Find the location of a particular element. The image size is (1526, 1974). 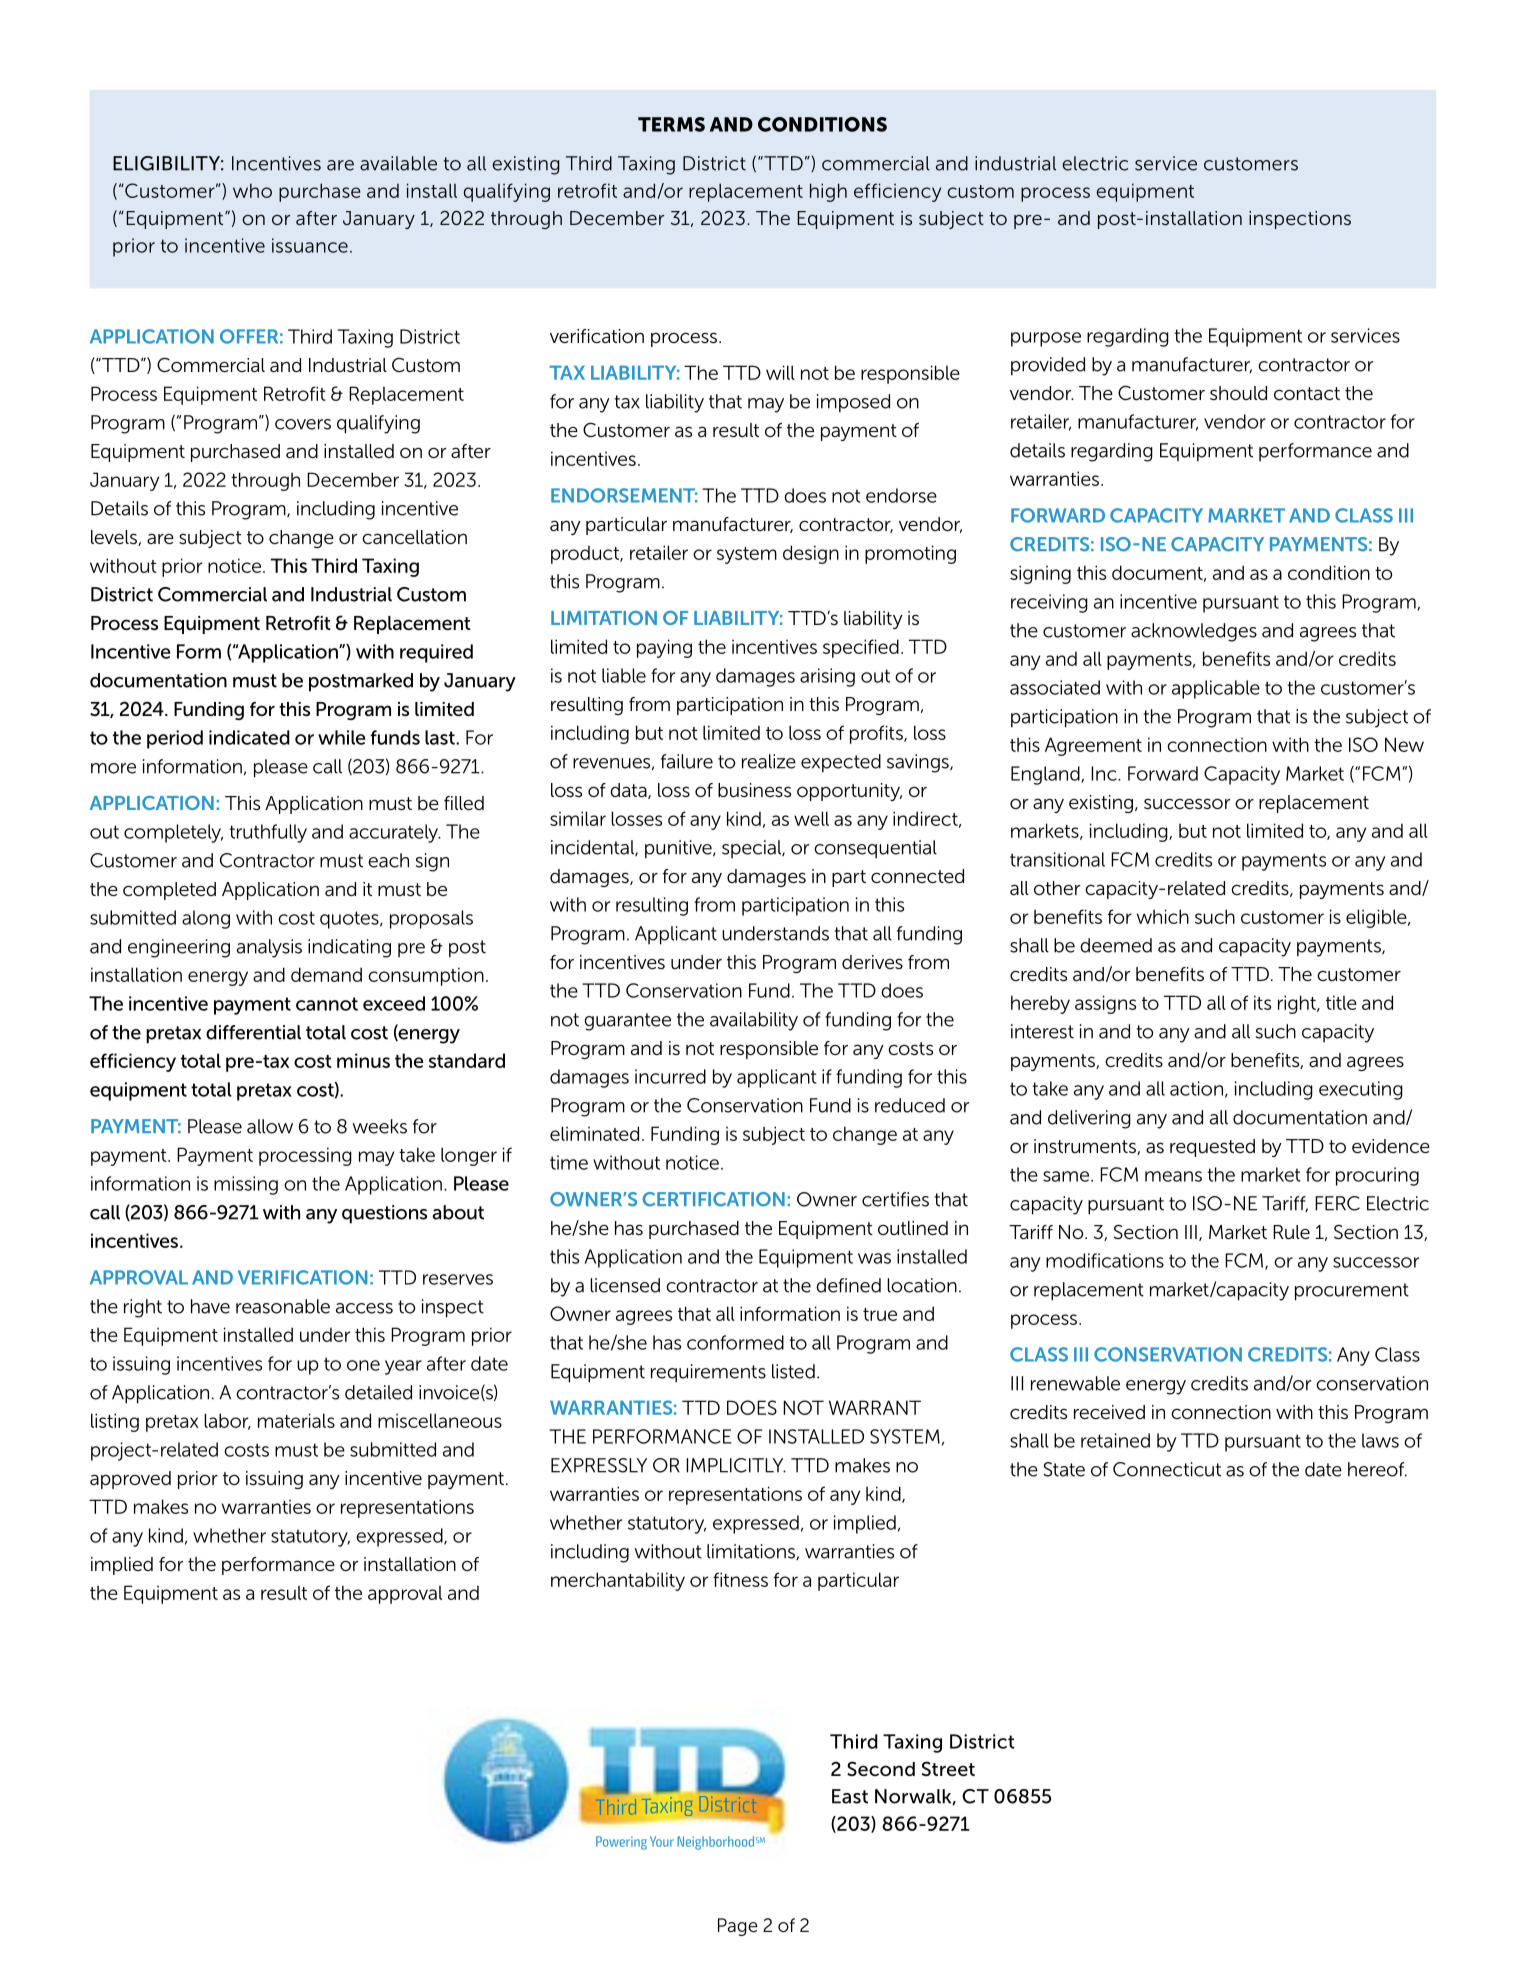

purpose is located at coordinates (1046, 339).
